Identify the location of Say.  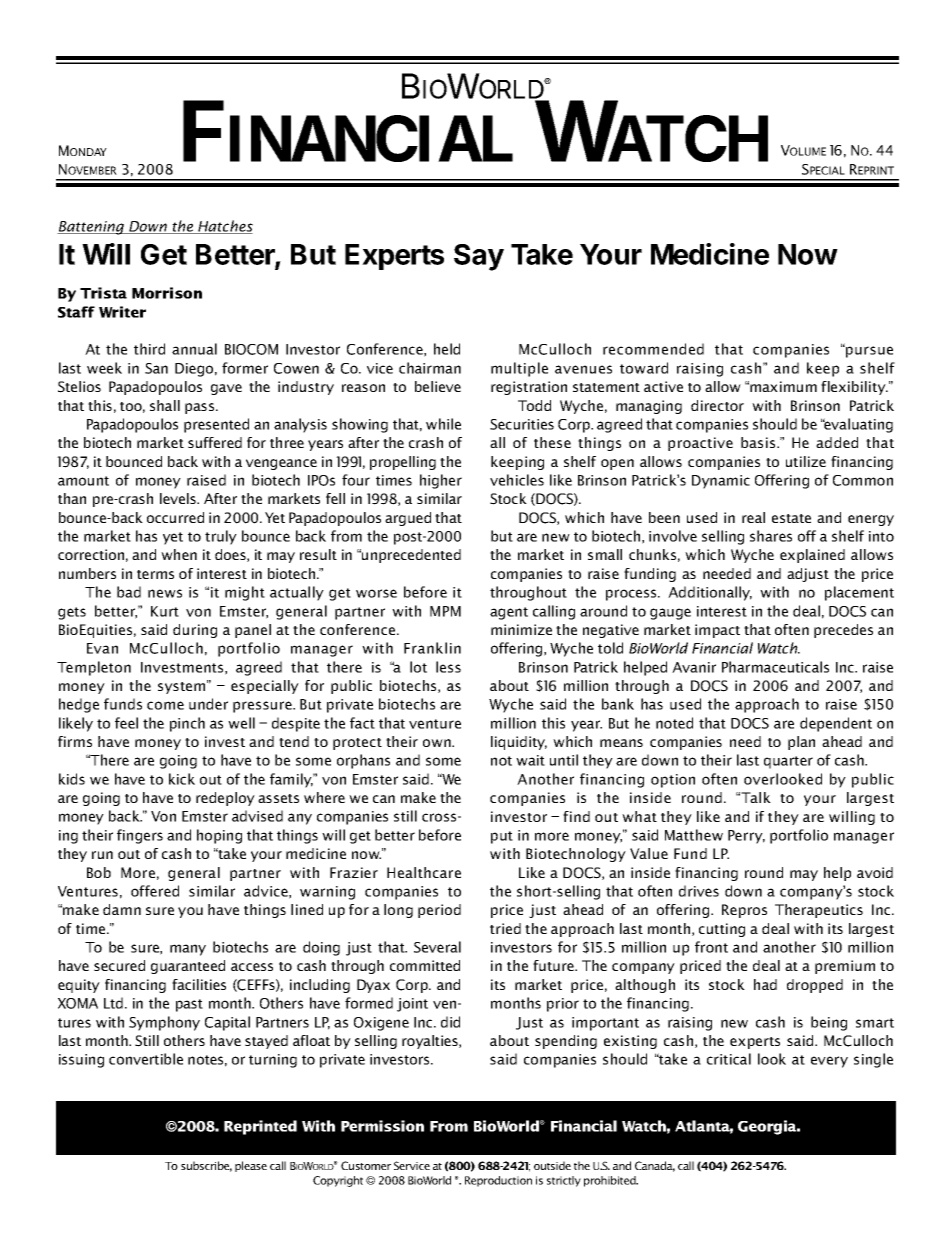
(479, 257).
